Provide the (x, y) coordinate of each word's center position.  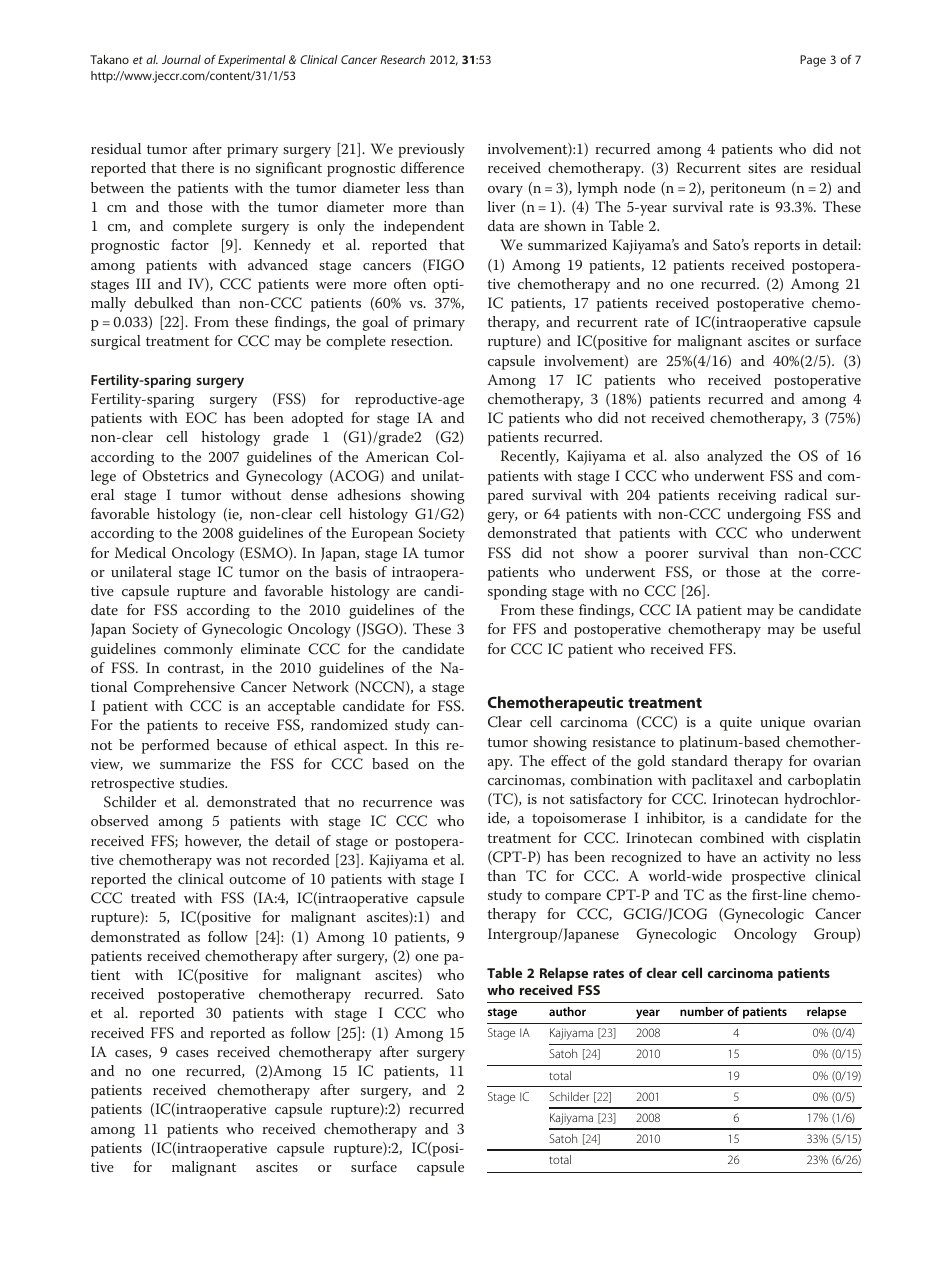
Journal (181, 59)
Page (813, 61)
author (567, 1011)
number (702, 1011)
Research (402, 59)
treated (153, 897)
